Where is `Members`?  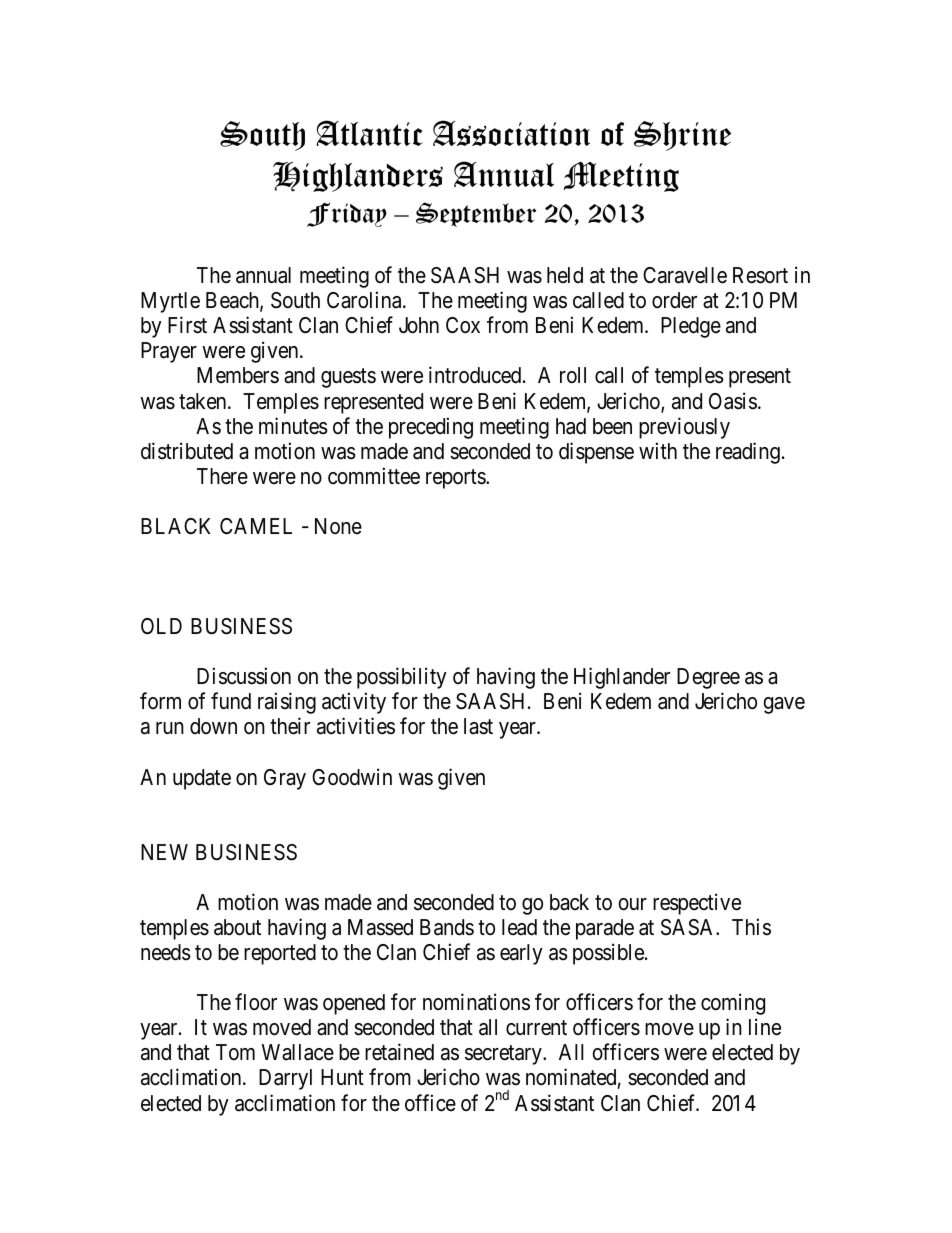
Members is located at coordinates (238, 375).
